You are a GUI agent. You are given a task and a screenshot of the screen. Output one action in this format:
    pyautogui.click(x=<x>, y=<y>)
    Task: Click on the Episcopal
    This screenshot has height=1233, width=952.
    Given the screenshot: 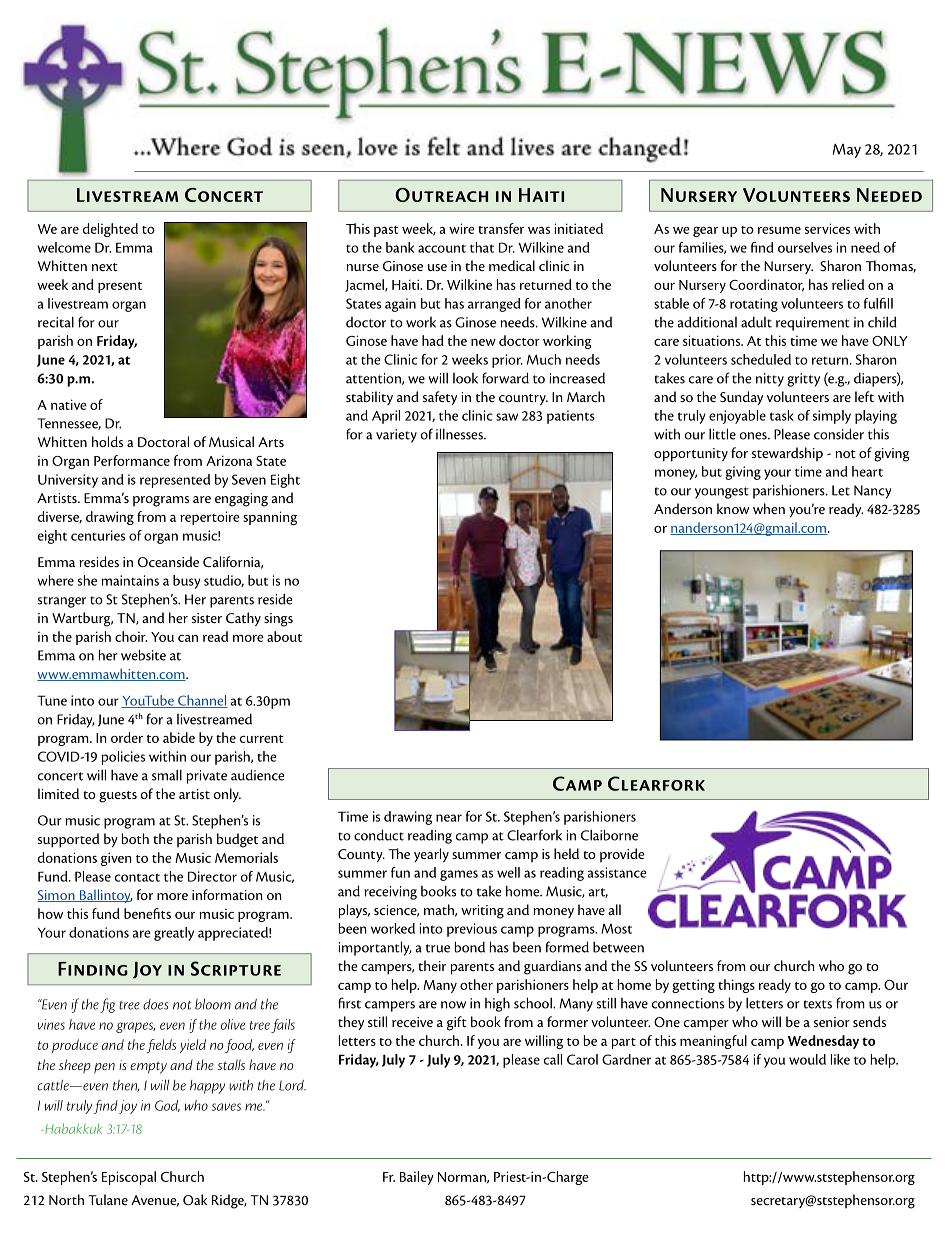 What is the action you would take?
    pyautogui.click(x=129, y=1178)
